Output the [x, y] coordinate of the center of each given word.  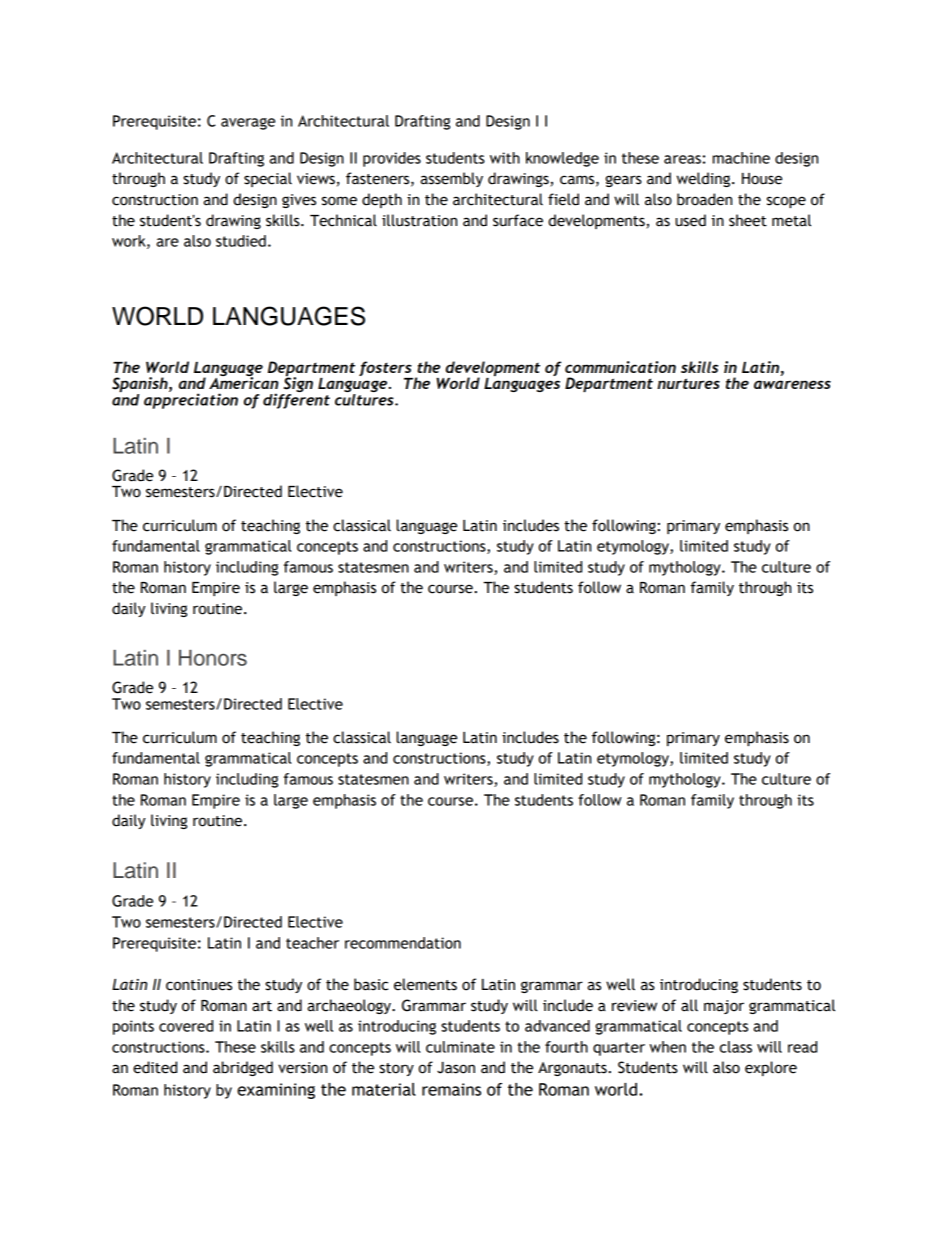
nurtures [688, 383]
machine [741, 158]
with [505, 158]
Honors [213, 658]
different [296, 400]
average [248, 124]
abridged [243, 1068]
